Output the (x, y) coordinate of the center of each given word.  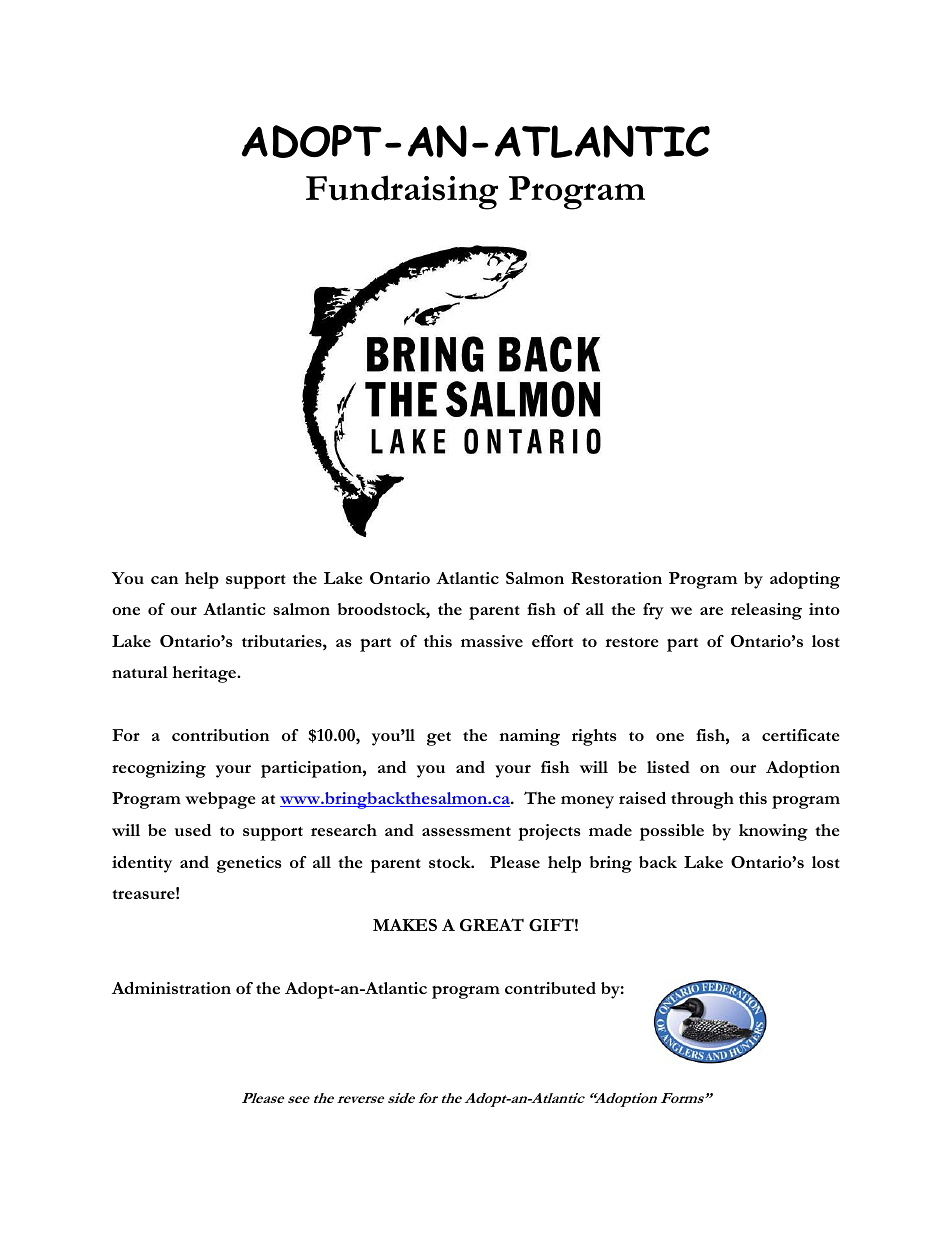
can (164, 580)
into (824, 609)
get (439, 739)
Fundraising (402, 192)
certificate (800, 735)
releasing (766, 611)
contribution (220, 735)
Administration (171, 988)
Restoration (616, 578)
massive (492, 641)
